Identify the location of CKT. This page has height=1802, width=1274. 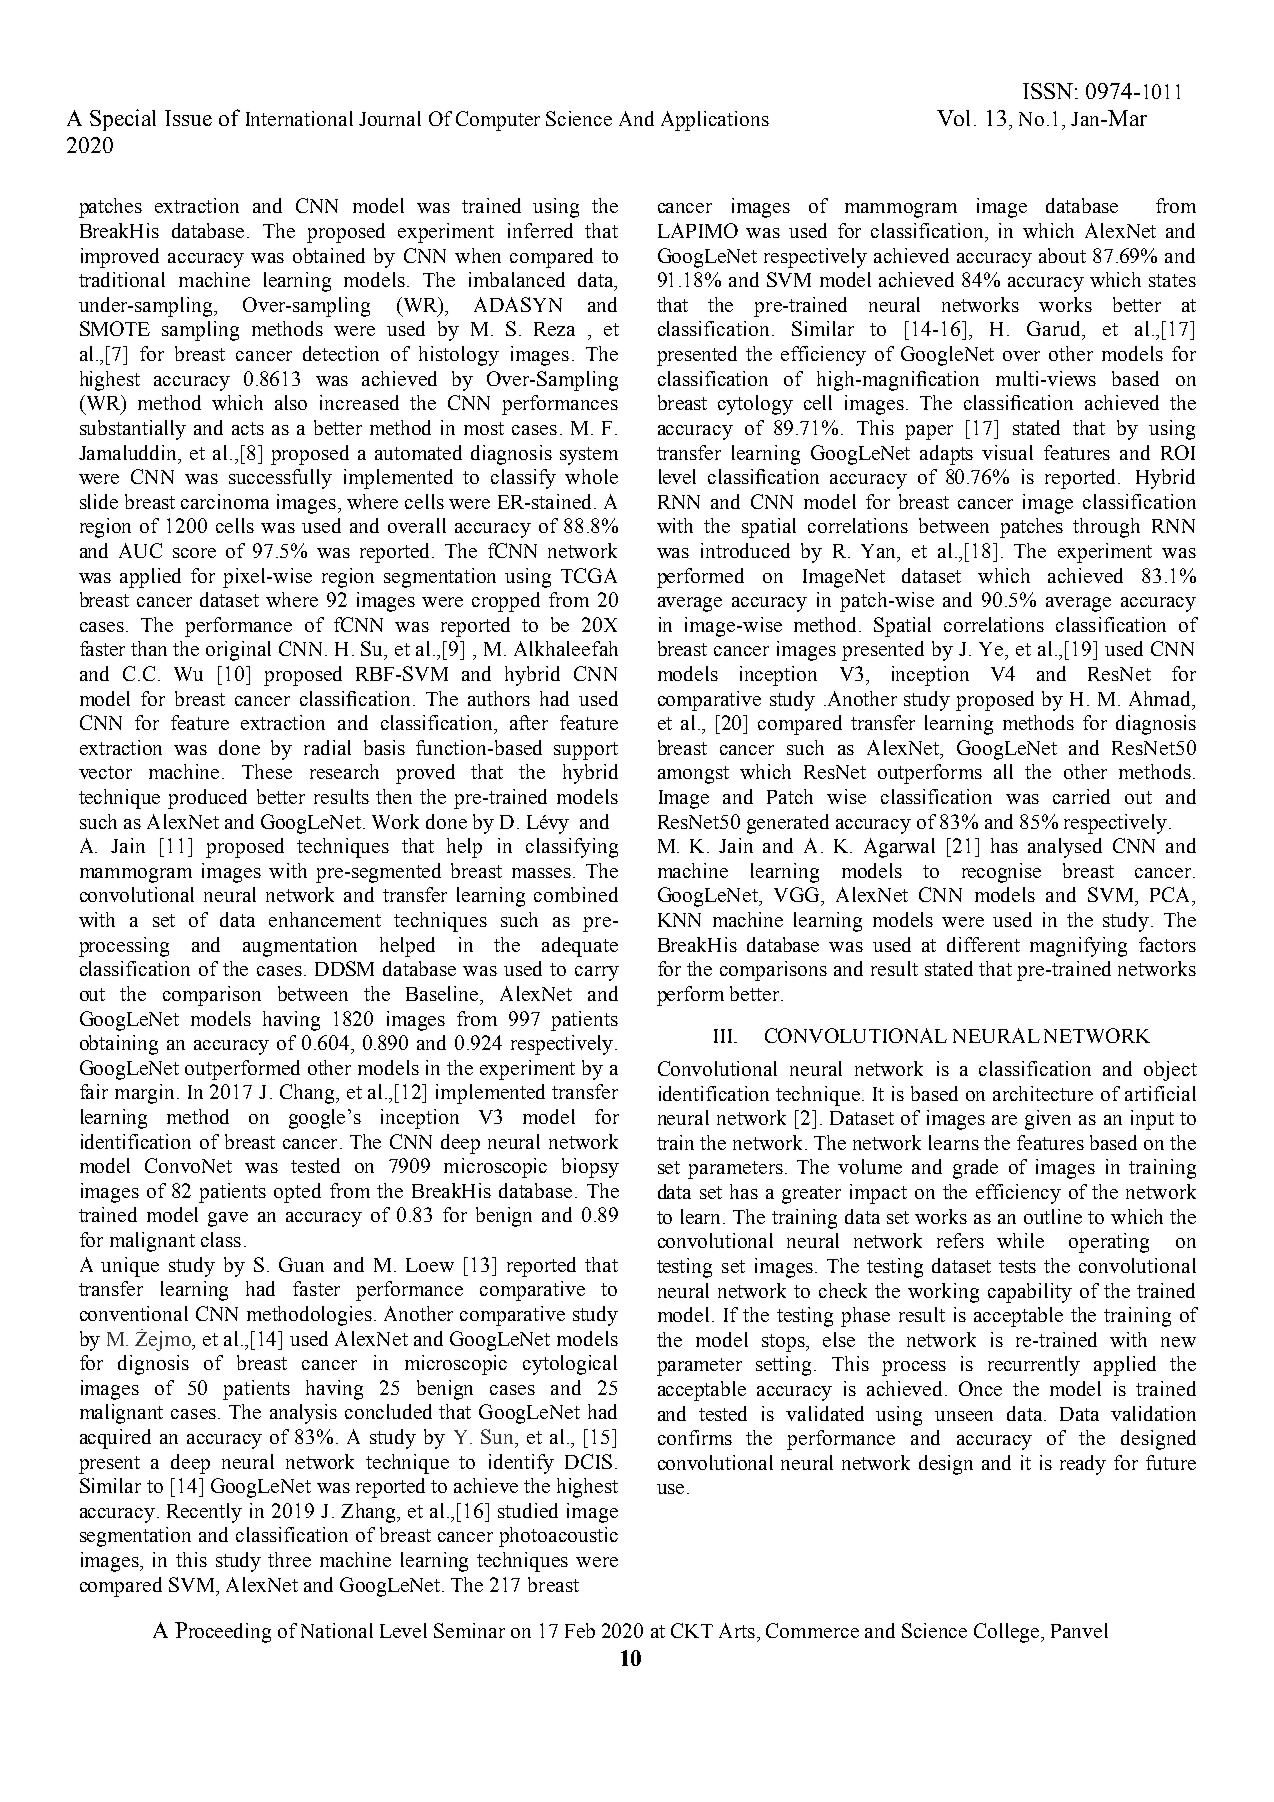
(692, 1630).
